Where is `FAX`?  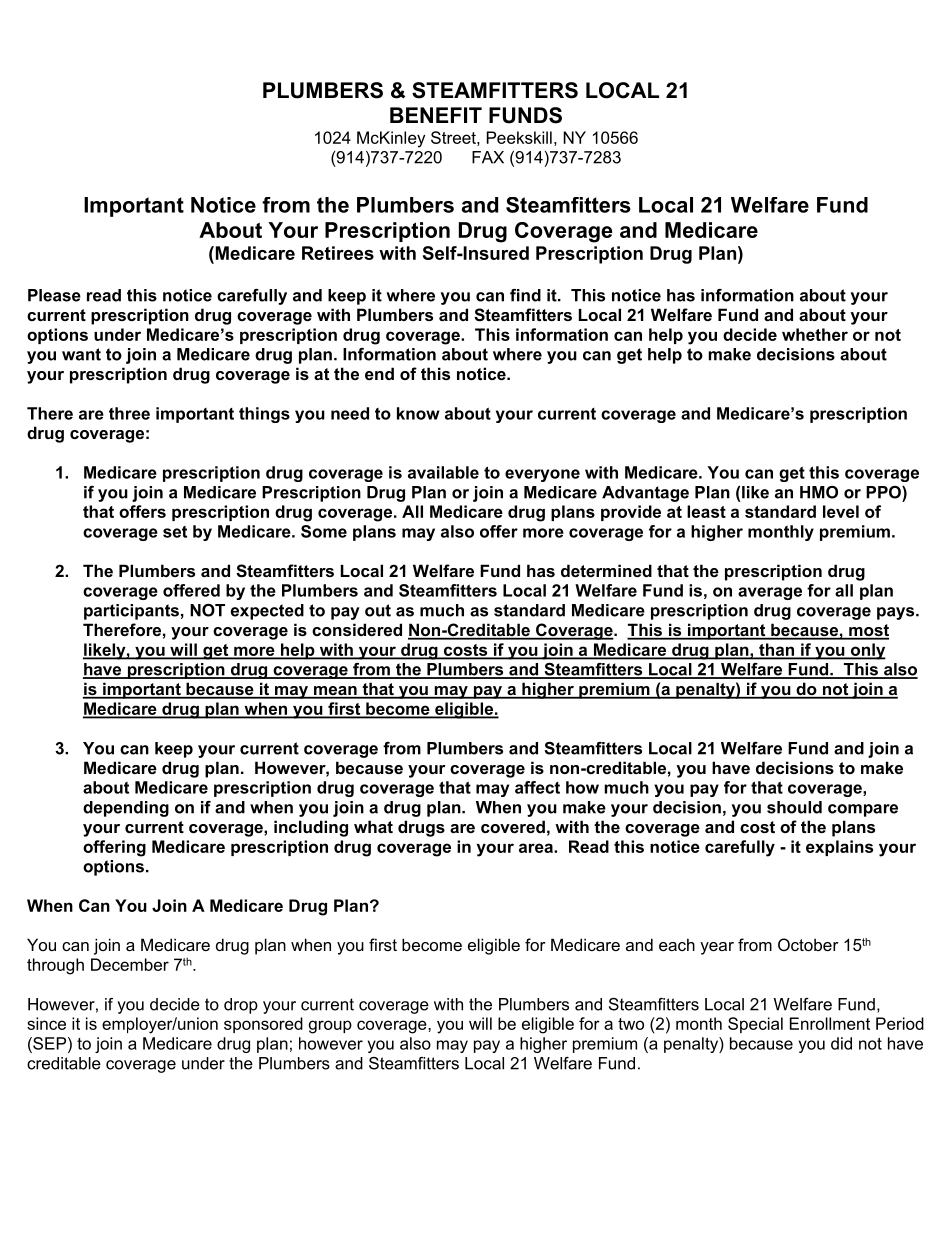
FAX is located at coordinates (488, 157).
